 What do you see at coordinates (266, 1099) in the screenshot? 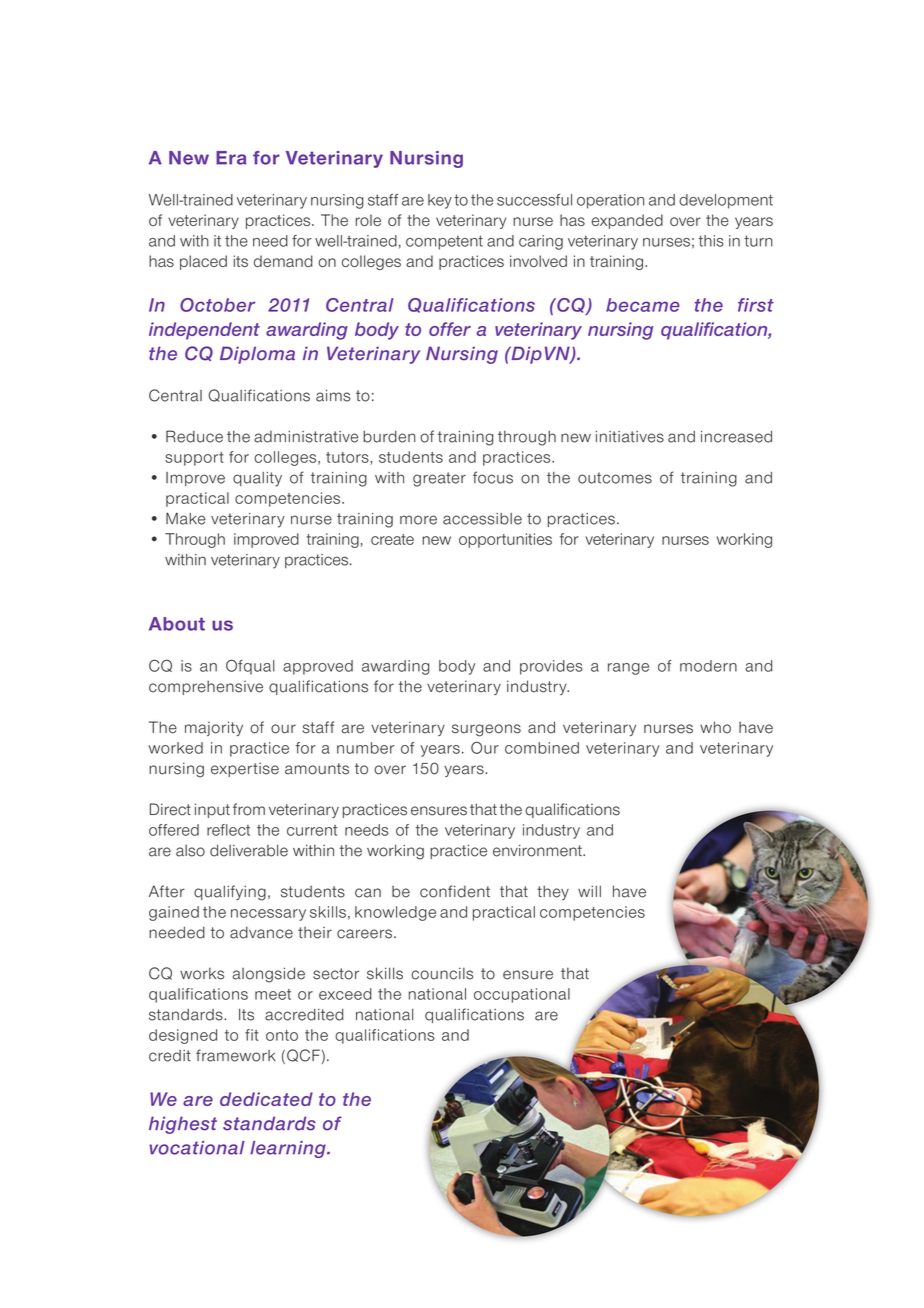
I see `dedicated` at bounding box center [266, 1099].
